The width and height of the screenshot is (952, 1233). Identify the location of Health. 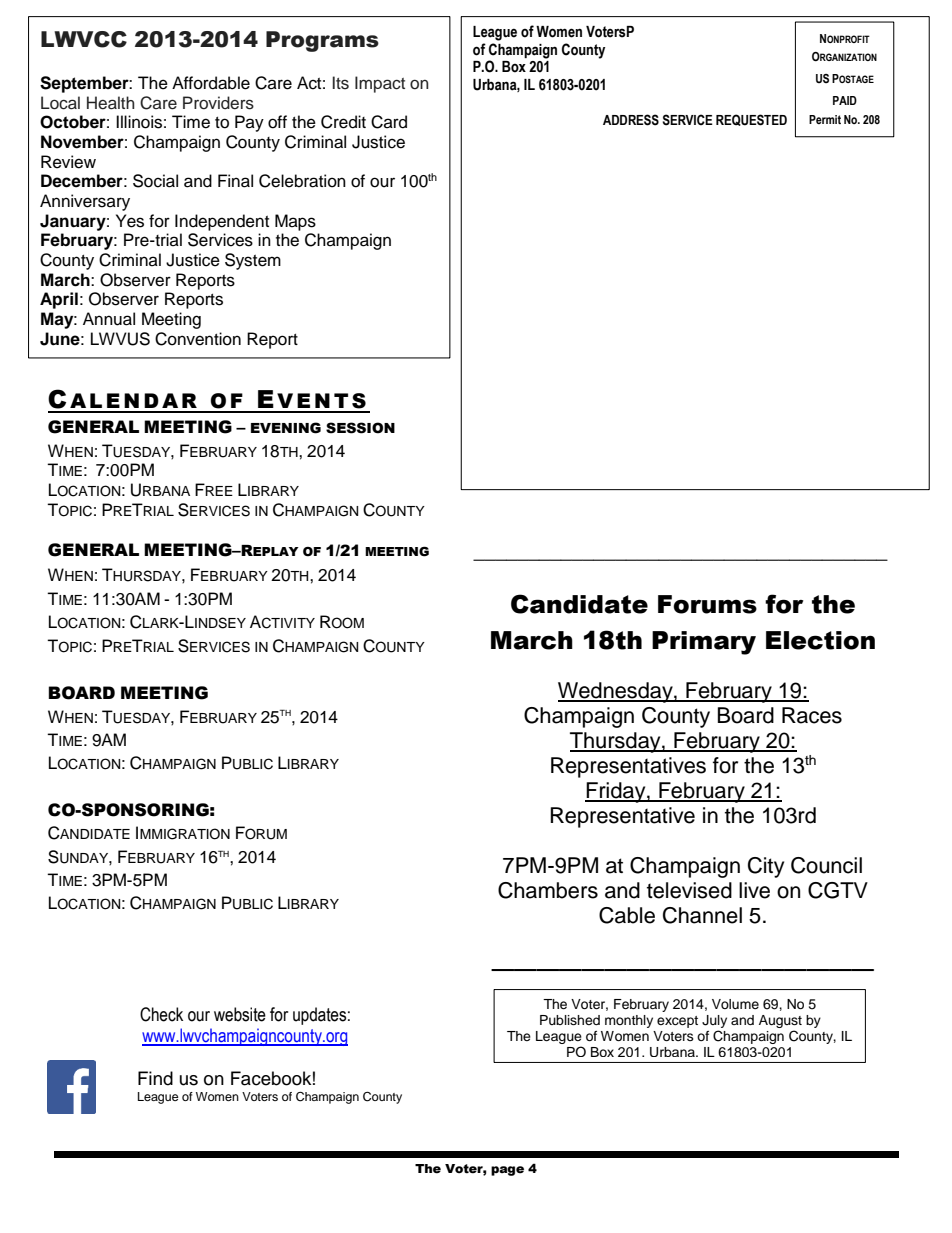
(111, 103).
